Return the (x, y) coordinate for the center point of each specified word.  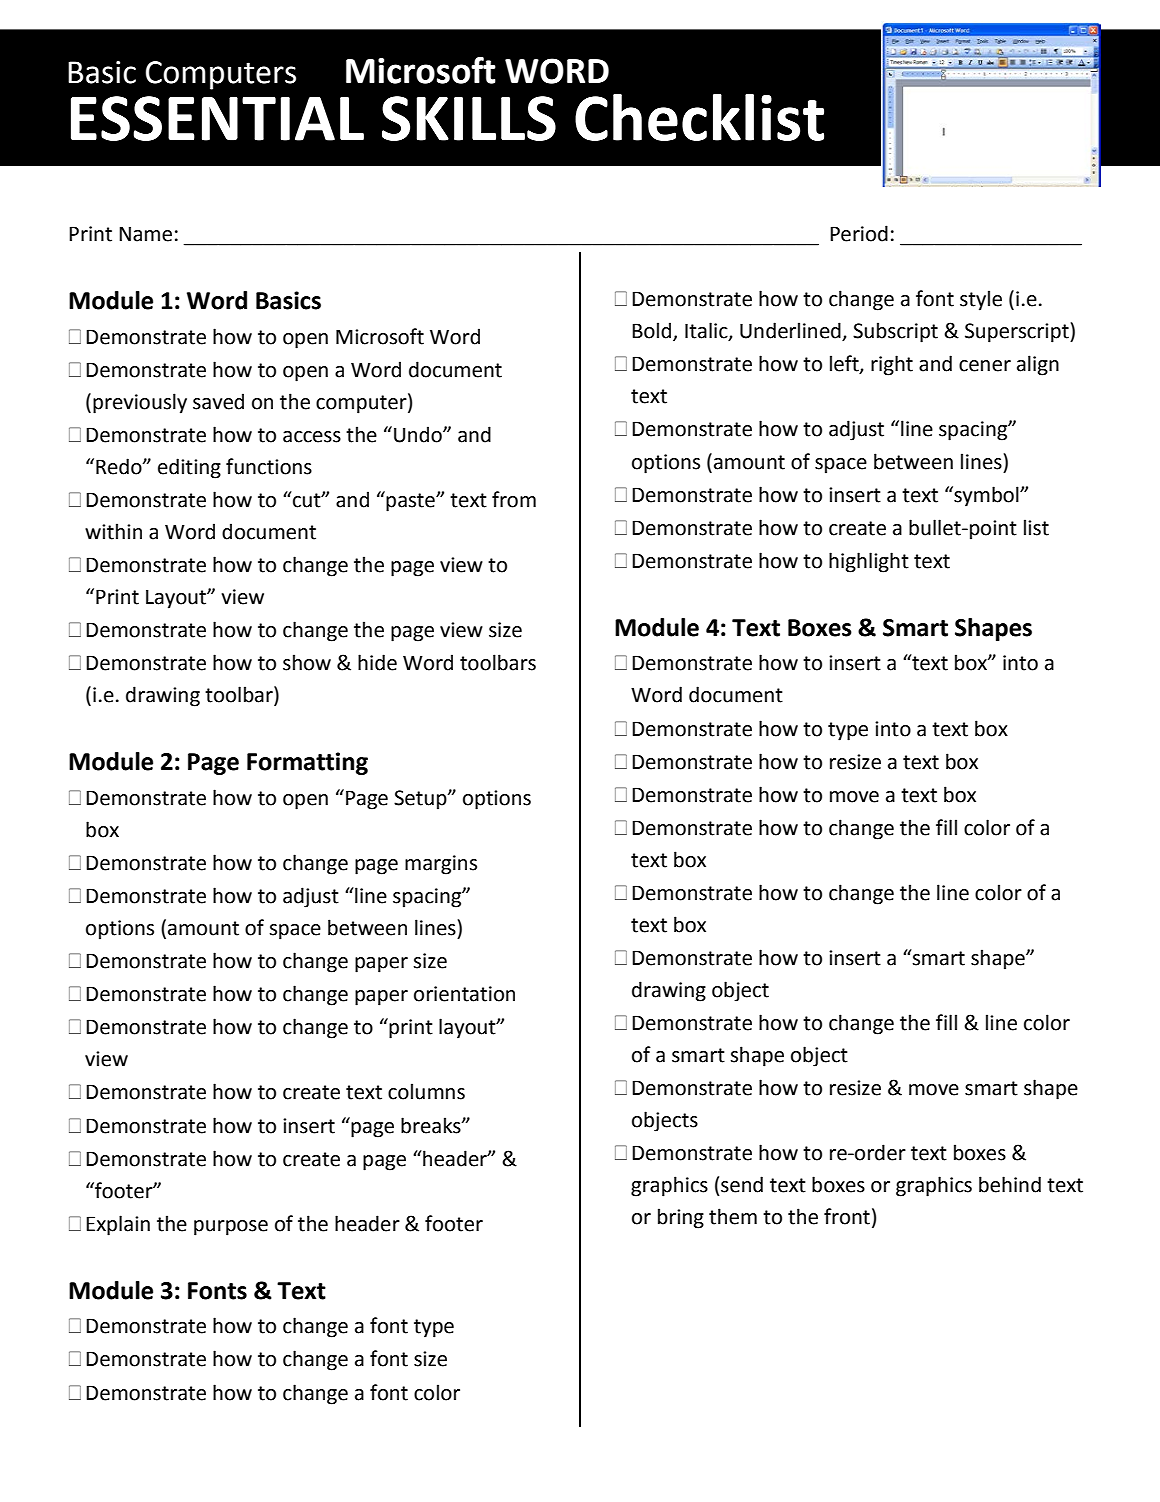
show (307, 662)
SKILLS (469, 118)
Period (859, 233)
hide (377, 662)
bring (681, 1218)
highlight (869, 562)
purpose (231, 1228)
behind (1010, 1184)
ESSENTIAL (217, 118)
